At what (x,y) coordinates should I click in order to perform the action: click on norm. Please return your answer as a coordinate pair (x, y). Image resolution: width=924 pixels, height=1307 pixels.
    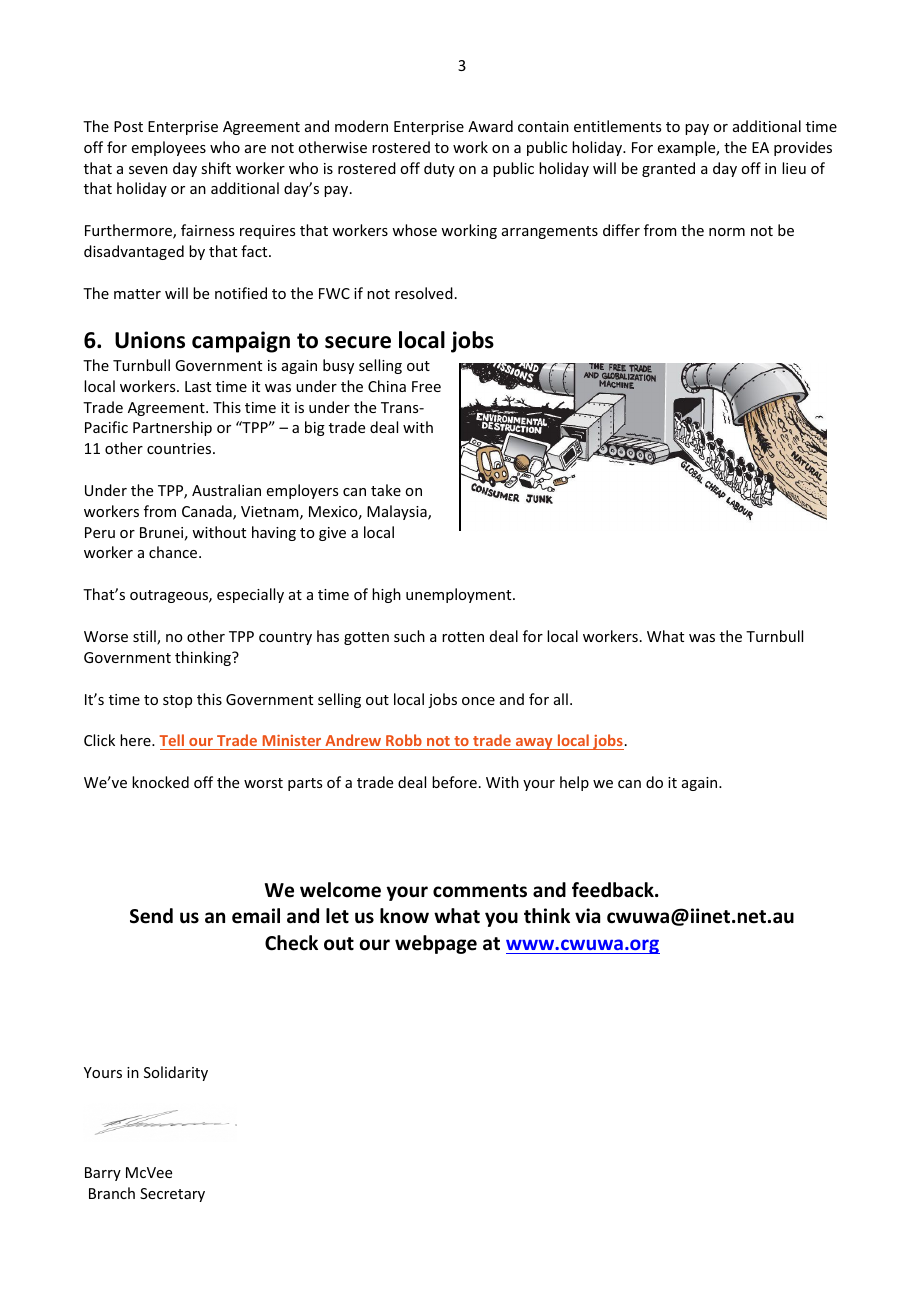
    Looking at the image, I should click on (727, 232).
